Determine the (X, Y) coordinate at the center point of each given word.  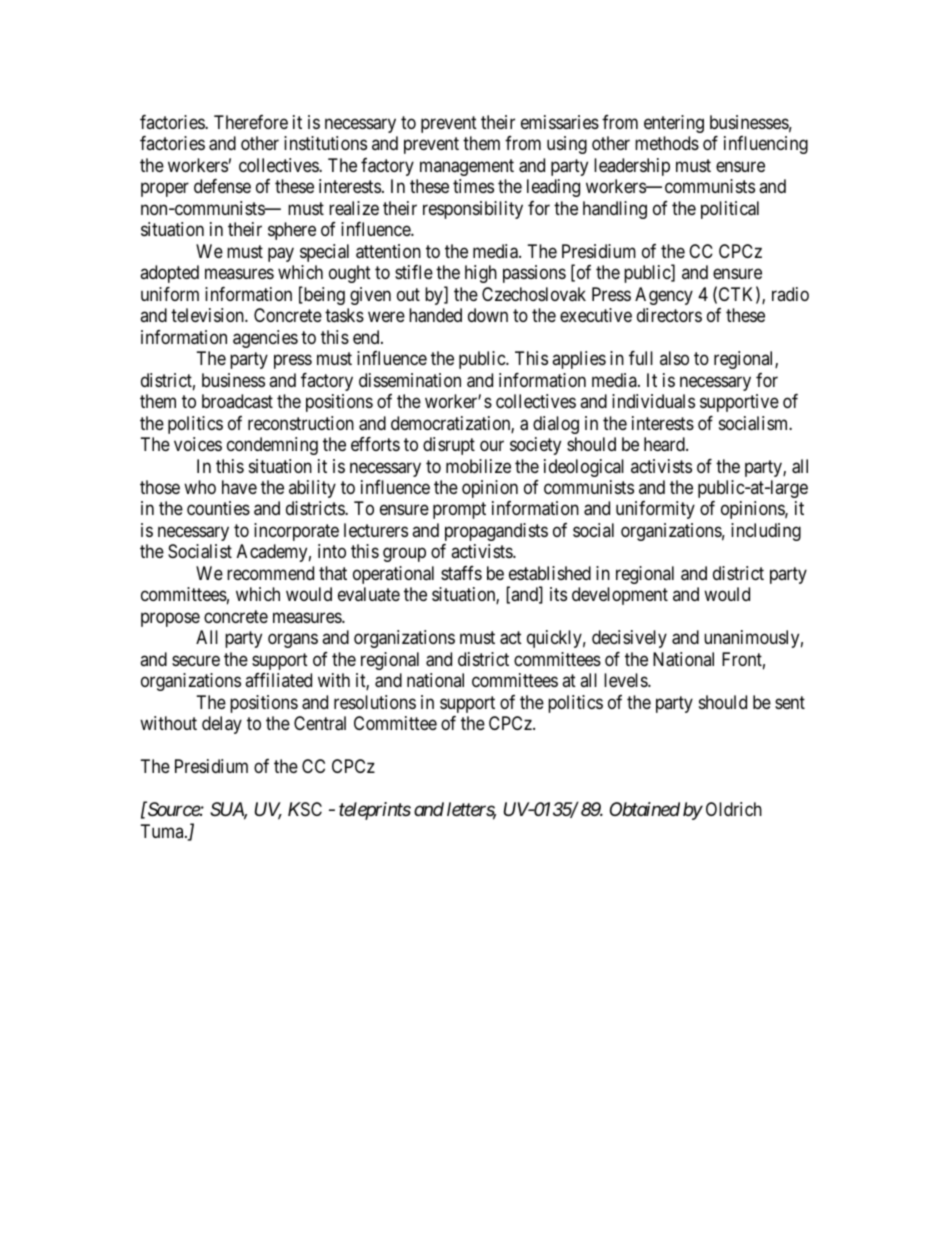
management (467, 167)
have (239, 487)
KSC (305, 809)
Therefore (251, 122)
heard (665, 444)
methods (667, 143)
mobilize (478, 466)
